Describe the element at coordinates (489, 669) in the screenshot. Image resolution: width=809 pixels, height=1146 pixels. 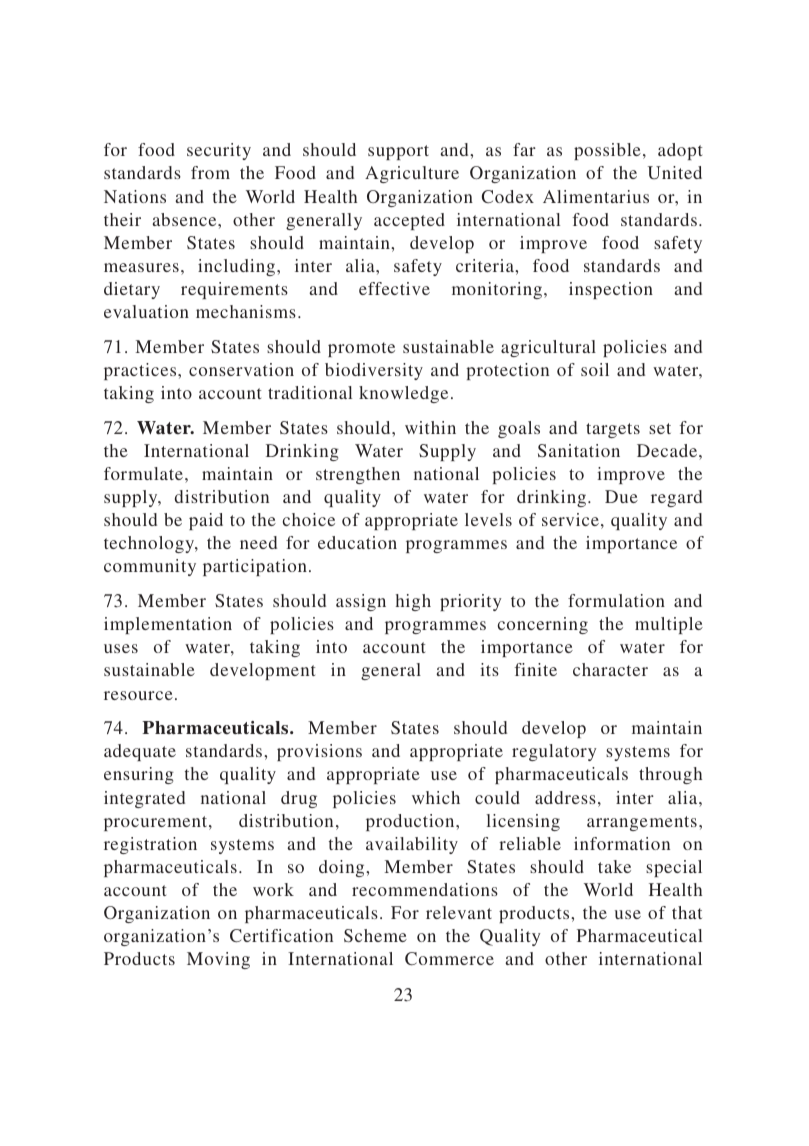
I see `its` at that location.
